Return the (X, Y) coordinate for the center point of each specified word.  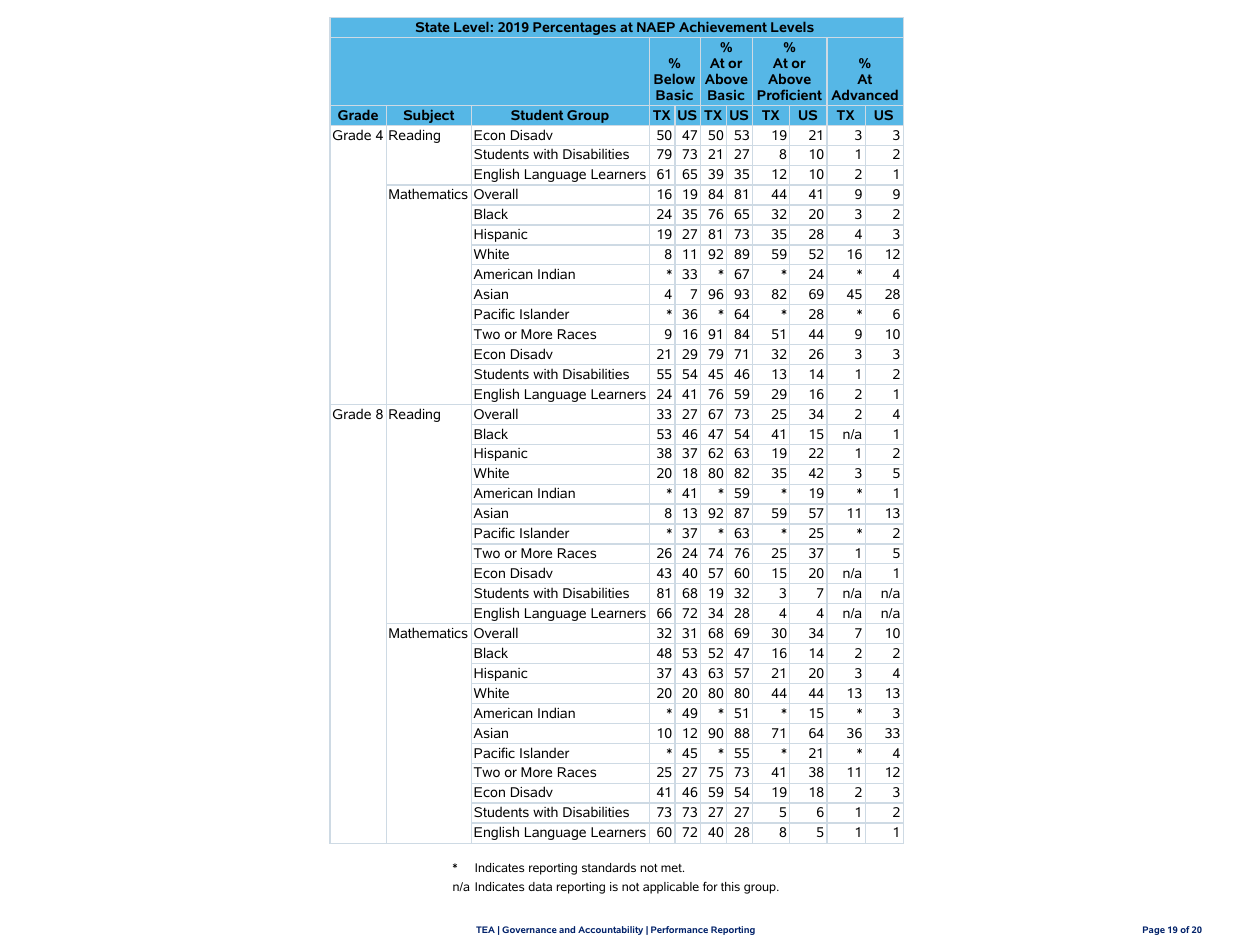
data (540, 886)
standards (609, 867)
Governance (529, 929)
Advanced (864, 95)
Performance (679, 929)
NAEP (656, 27)
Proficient (790, 94)
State (433, 27)
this (730, 886)
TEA (485, 929)
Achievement (723, 26)
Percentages (574, 30)
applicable (671, 888)
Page (1154, 930)
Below (674, 79)
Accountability (610, 930)
